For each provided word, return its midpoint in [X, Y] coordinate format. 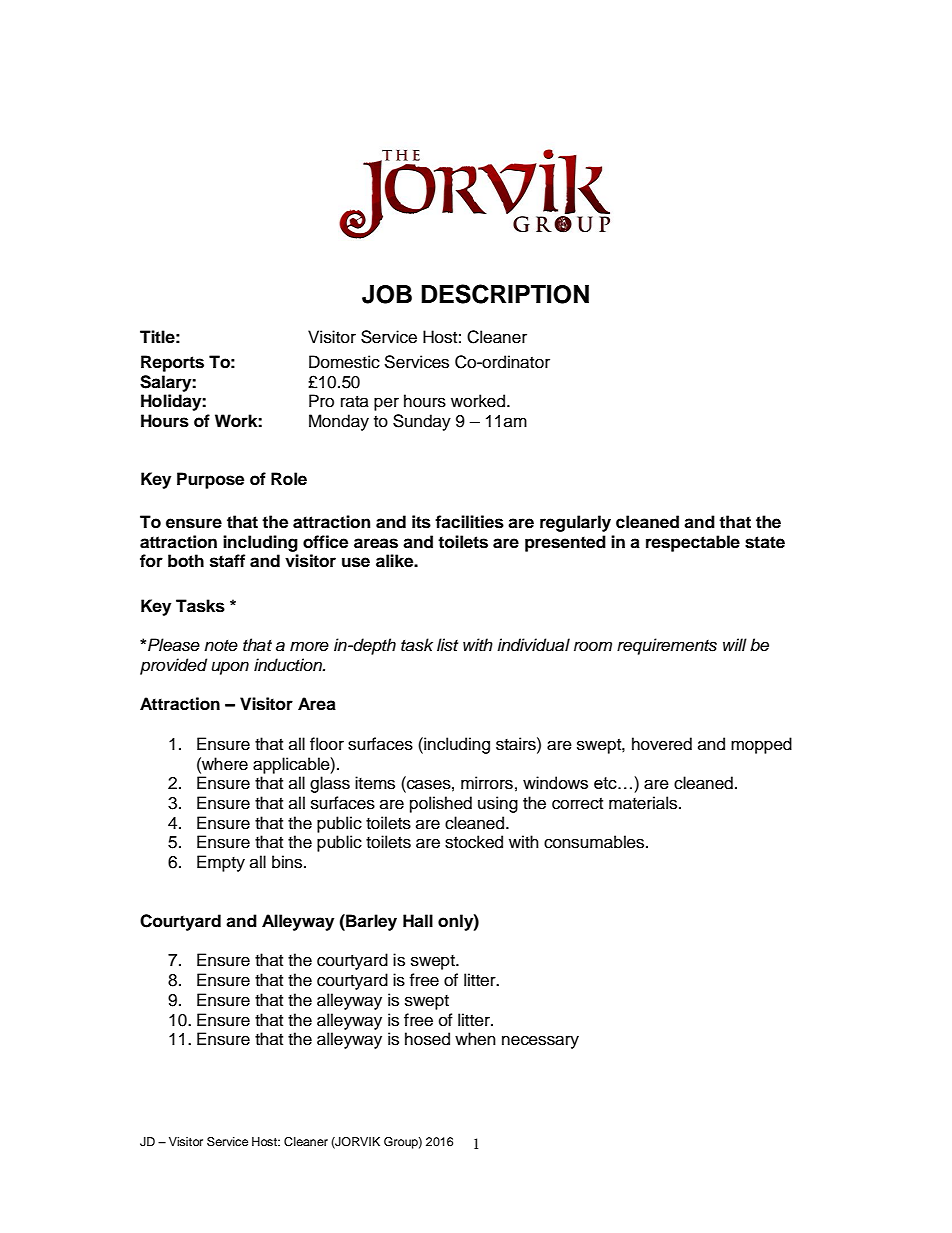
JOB [387, 294]
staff [227, 561]
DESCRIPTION [505, 294]
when [475, 1039]
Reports [172, 363]
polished [441, 804]
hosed [427, 1039]
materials [644, 803]
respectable [693, 543]
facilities [469, 522]
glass [330, 784]
